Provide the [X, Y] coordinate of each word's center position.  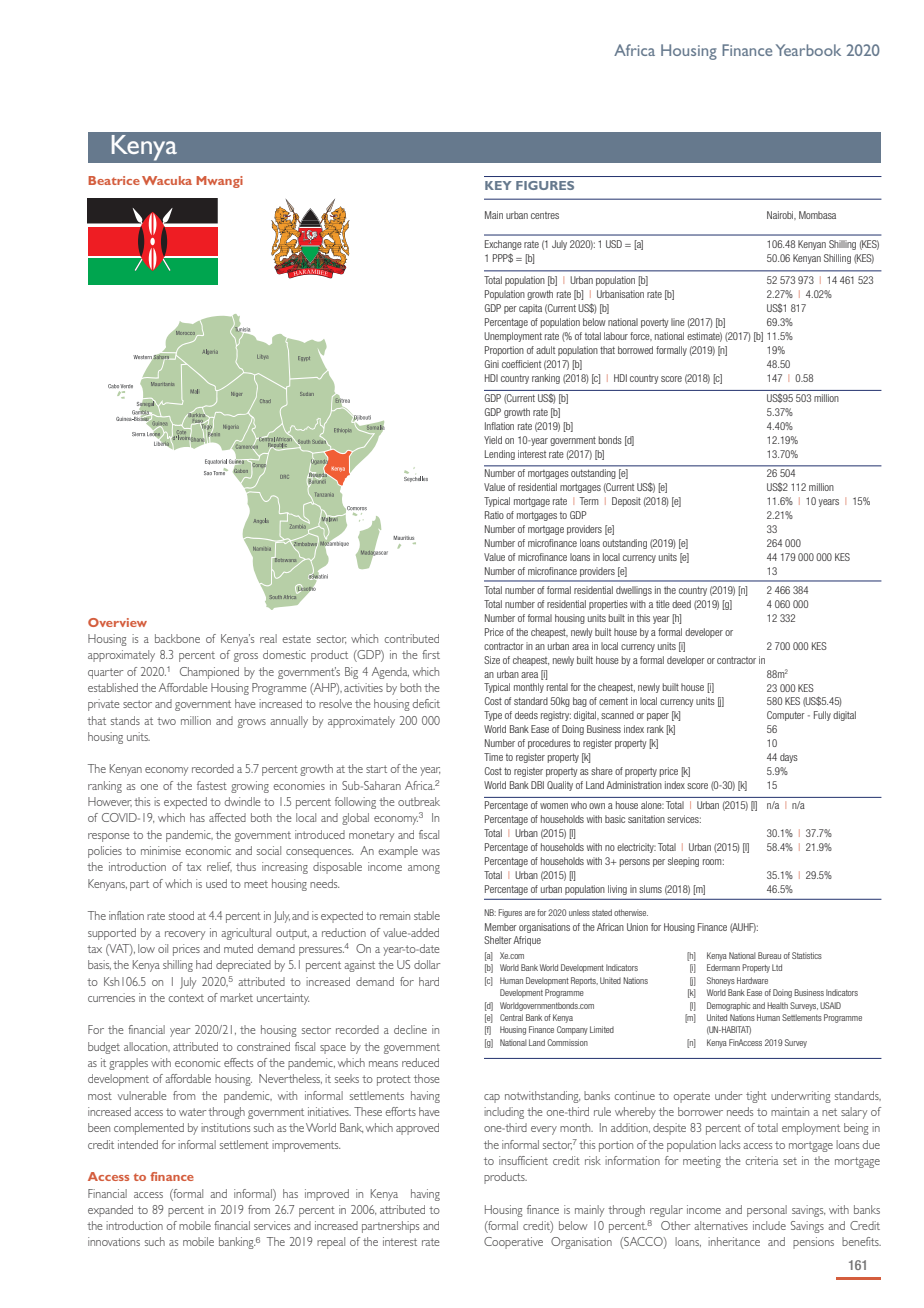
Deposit [626, 502]
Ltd [777, 967]
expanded [110, 1211]
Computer [786, 716]
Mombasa [817, 215]
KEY [498, 185]
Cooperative [513, 1243]
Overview [117, 622]
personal [767, 1211]
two [166, 721]
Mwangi [219, 182]
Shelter [498, 940]
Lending [500, 455]
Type [493, 716]
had [204, 964]
